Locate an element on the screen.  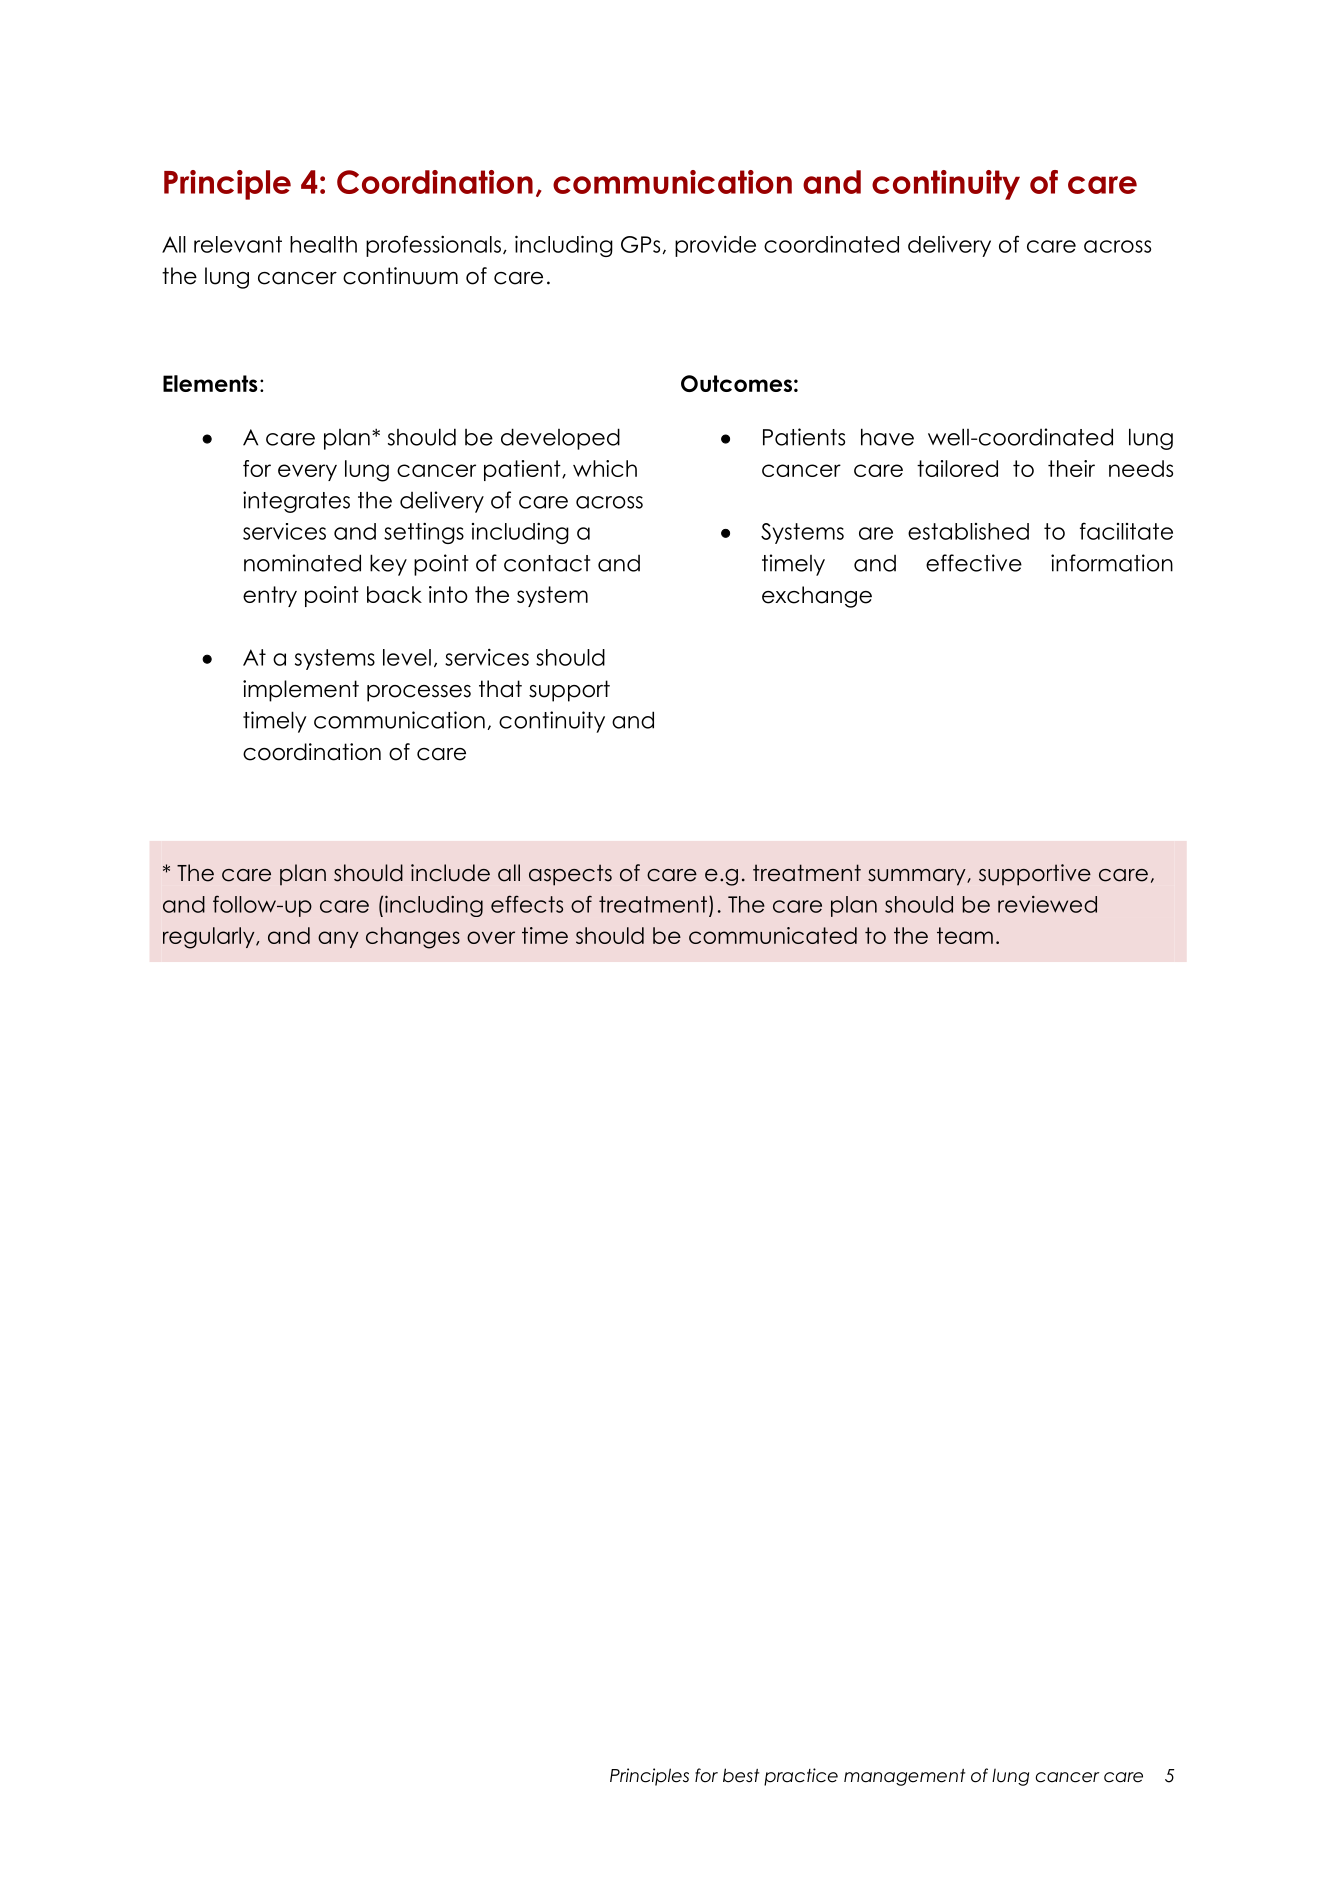
best is located at coordinates (741, 1775).
